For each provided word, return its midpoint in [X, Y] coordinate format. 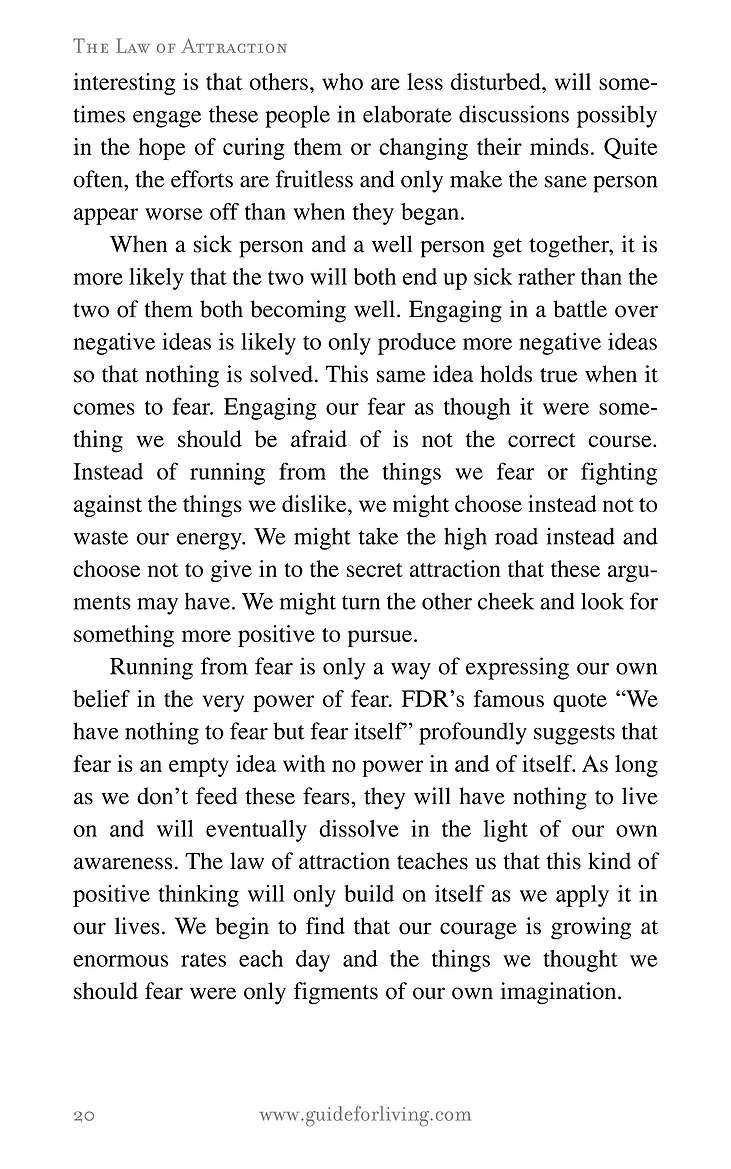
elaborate [407, 114]
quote [580, 702]
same [401, 376]
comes [104, 409]
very [223, 703]
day [313, 961]
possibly [617, 116]
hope [162, 149]
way [411, 671]
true [559, 375]
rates [203, 959]
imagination [559, 993]
